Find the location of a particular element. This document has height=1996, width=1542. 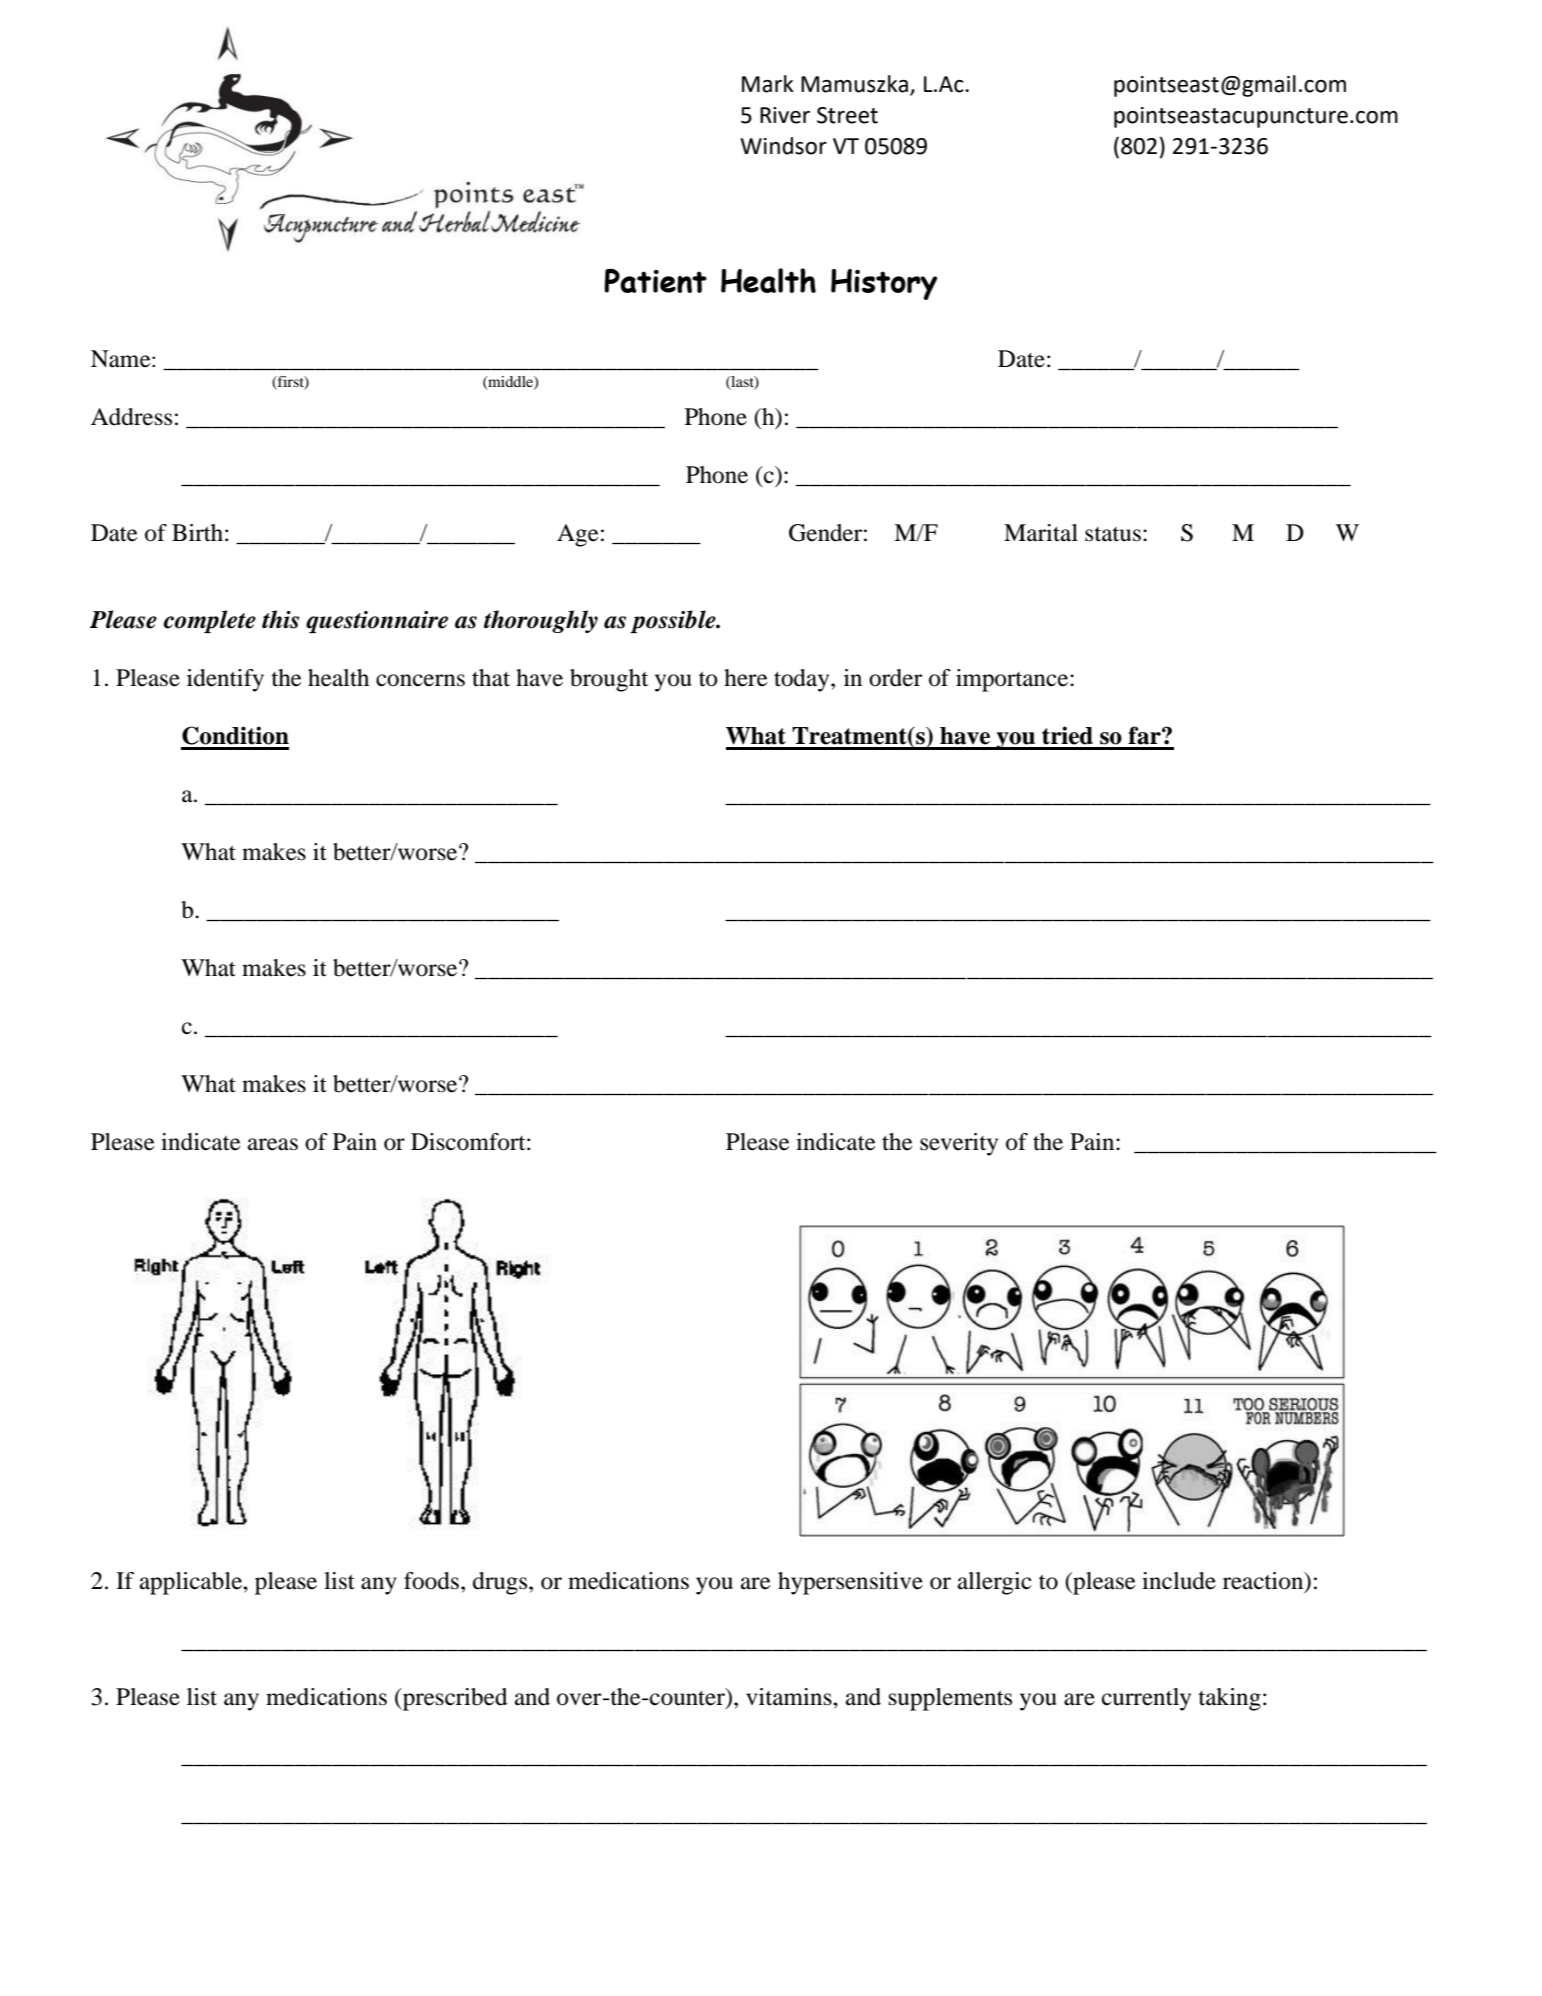

importance is located at coordinates (1013, 680).
